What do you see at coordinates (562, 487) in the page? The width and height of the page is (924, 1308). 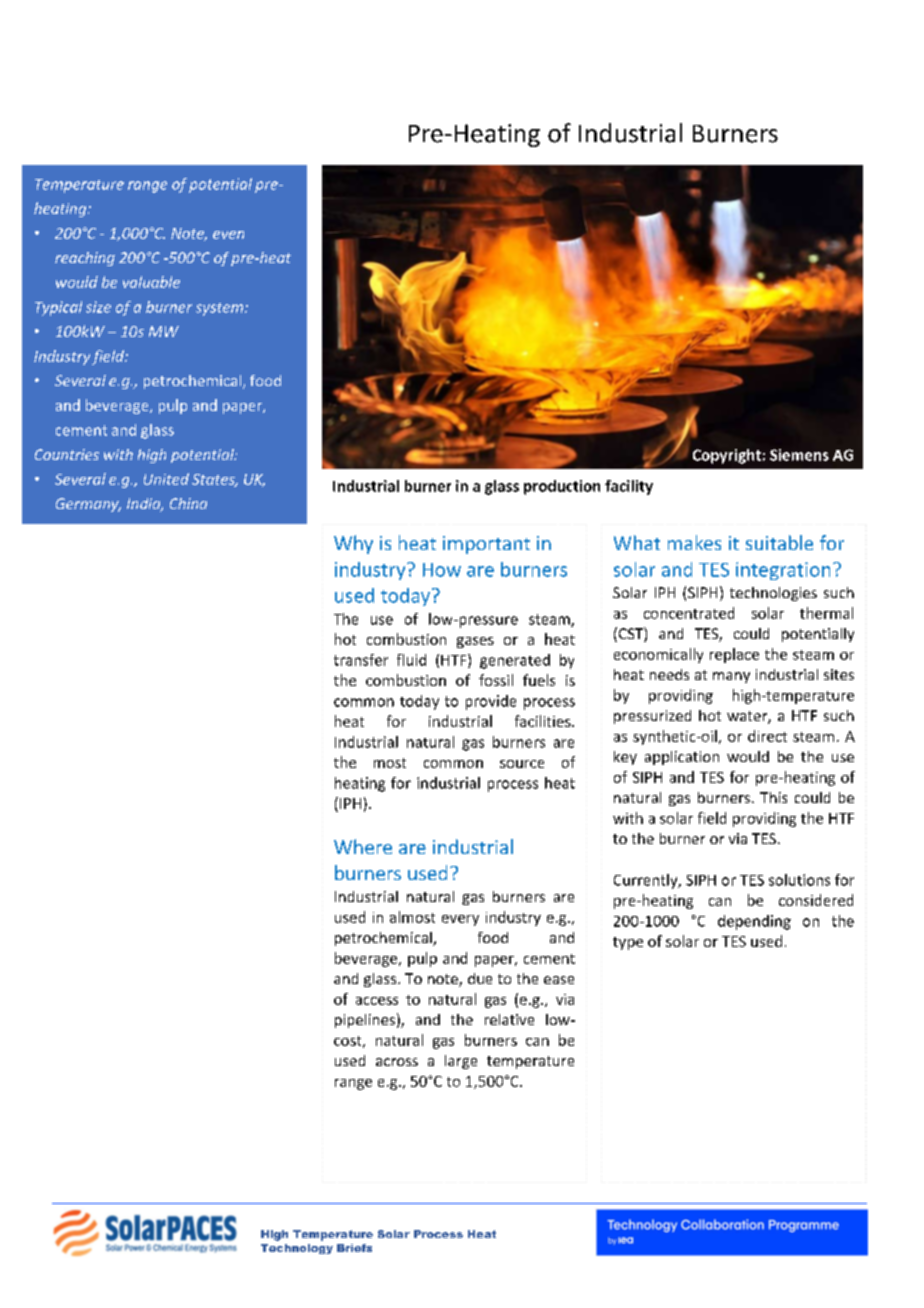 I see `production` at bounding box center [562, 487].
